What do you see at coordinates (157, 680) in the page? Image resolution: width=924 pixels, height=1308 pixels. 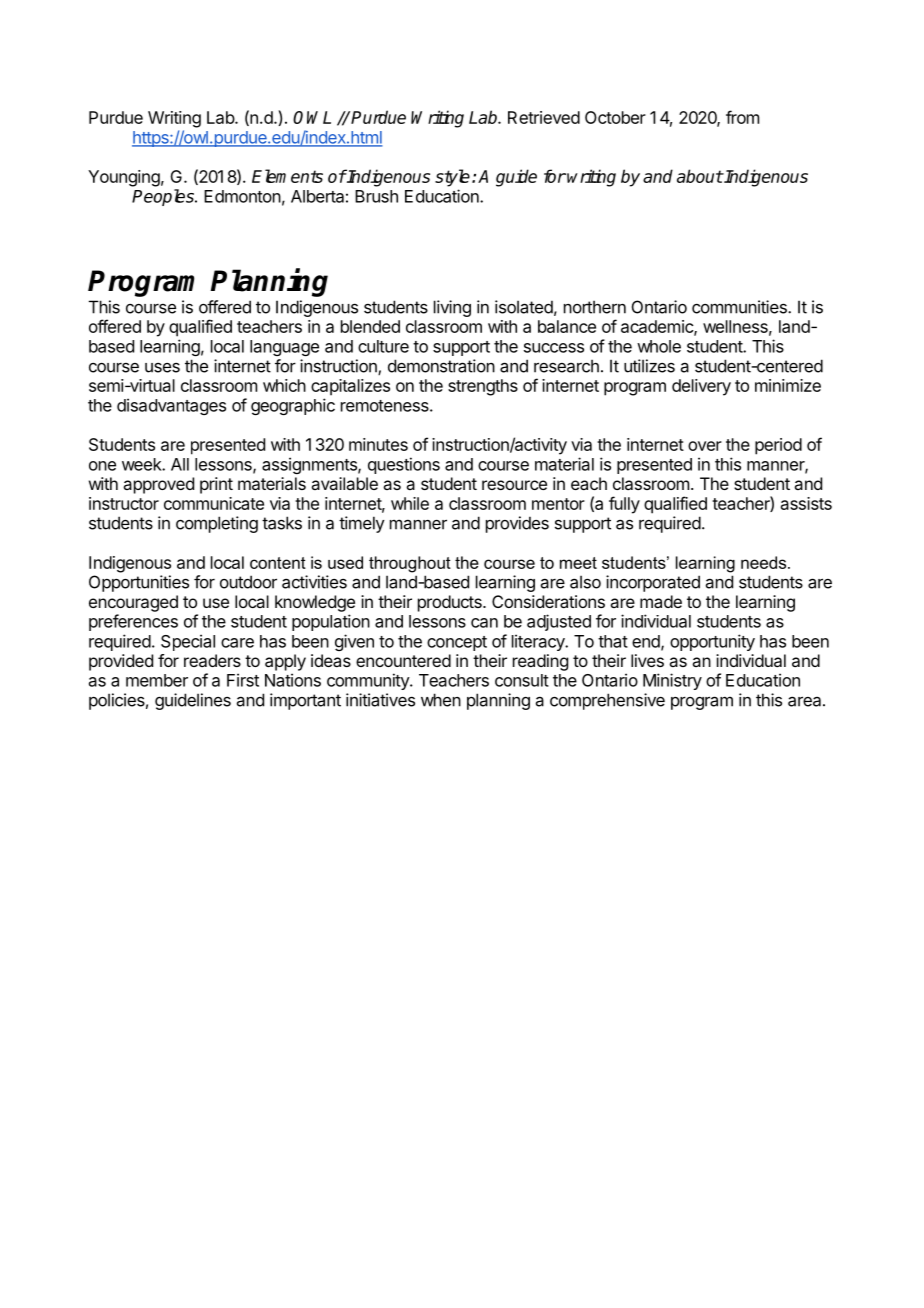 I see `member` at bounding box center [157, 680].
